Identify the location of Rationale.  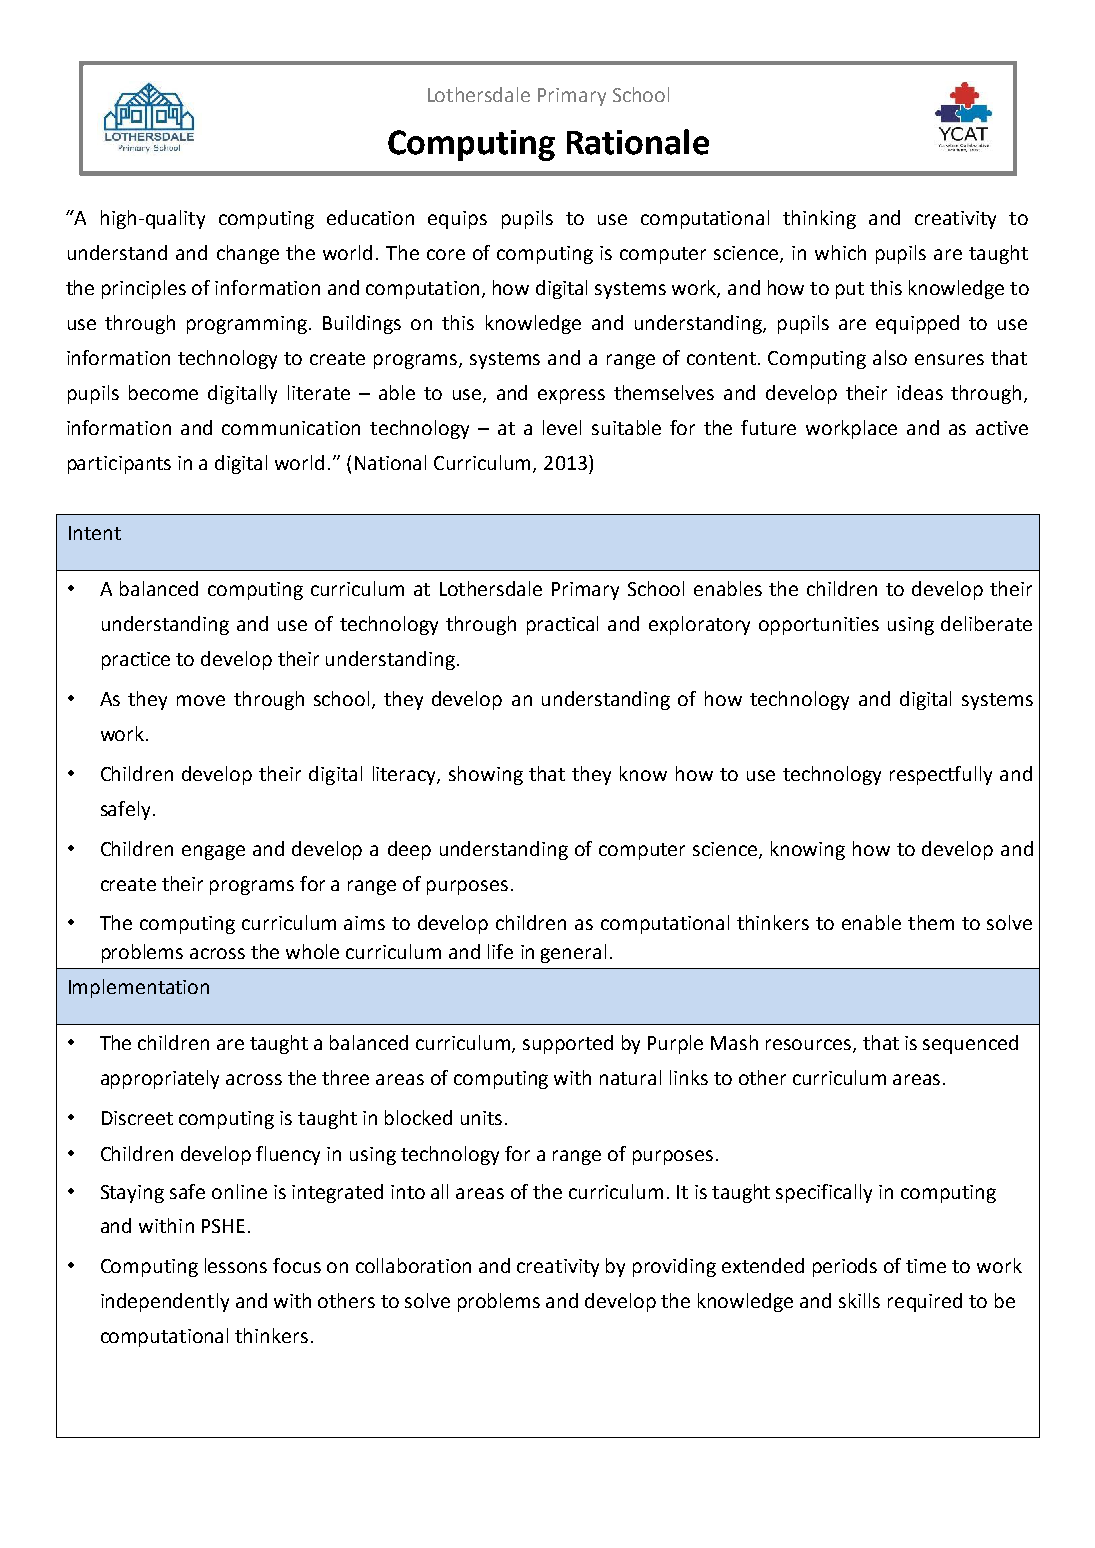
(638, 142).
